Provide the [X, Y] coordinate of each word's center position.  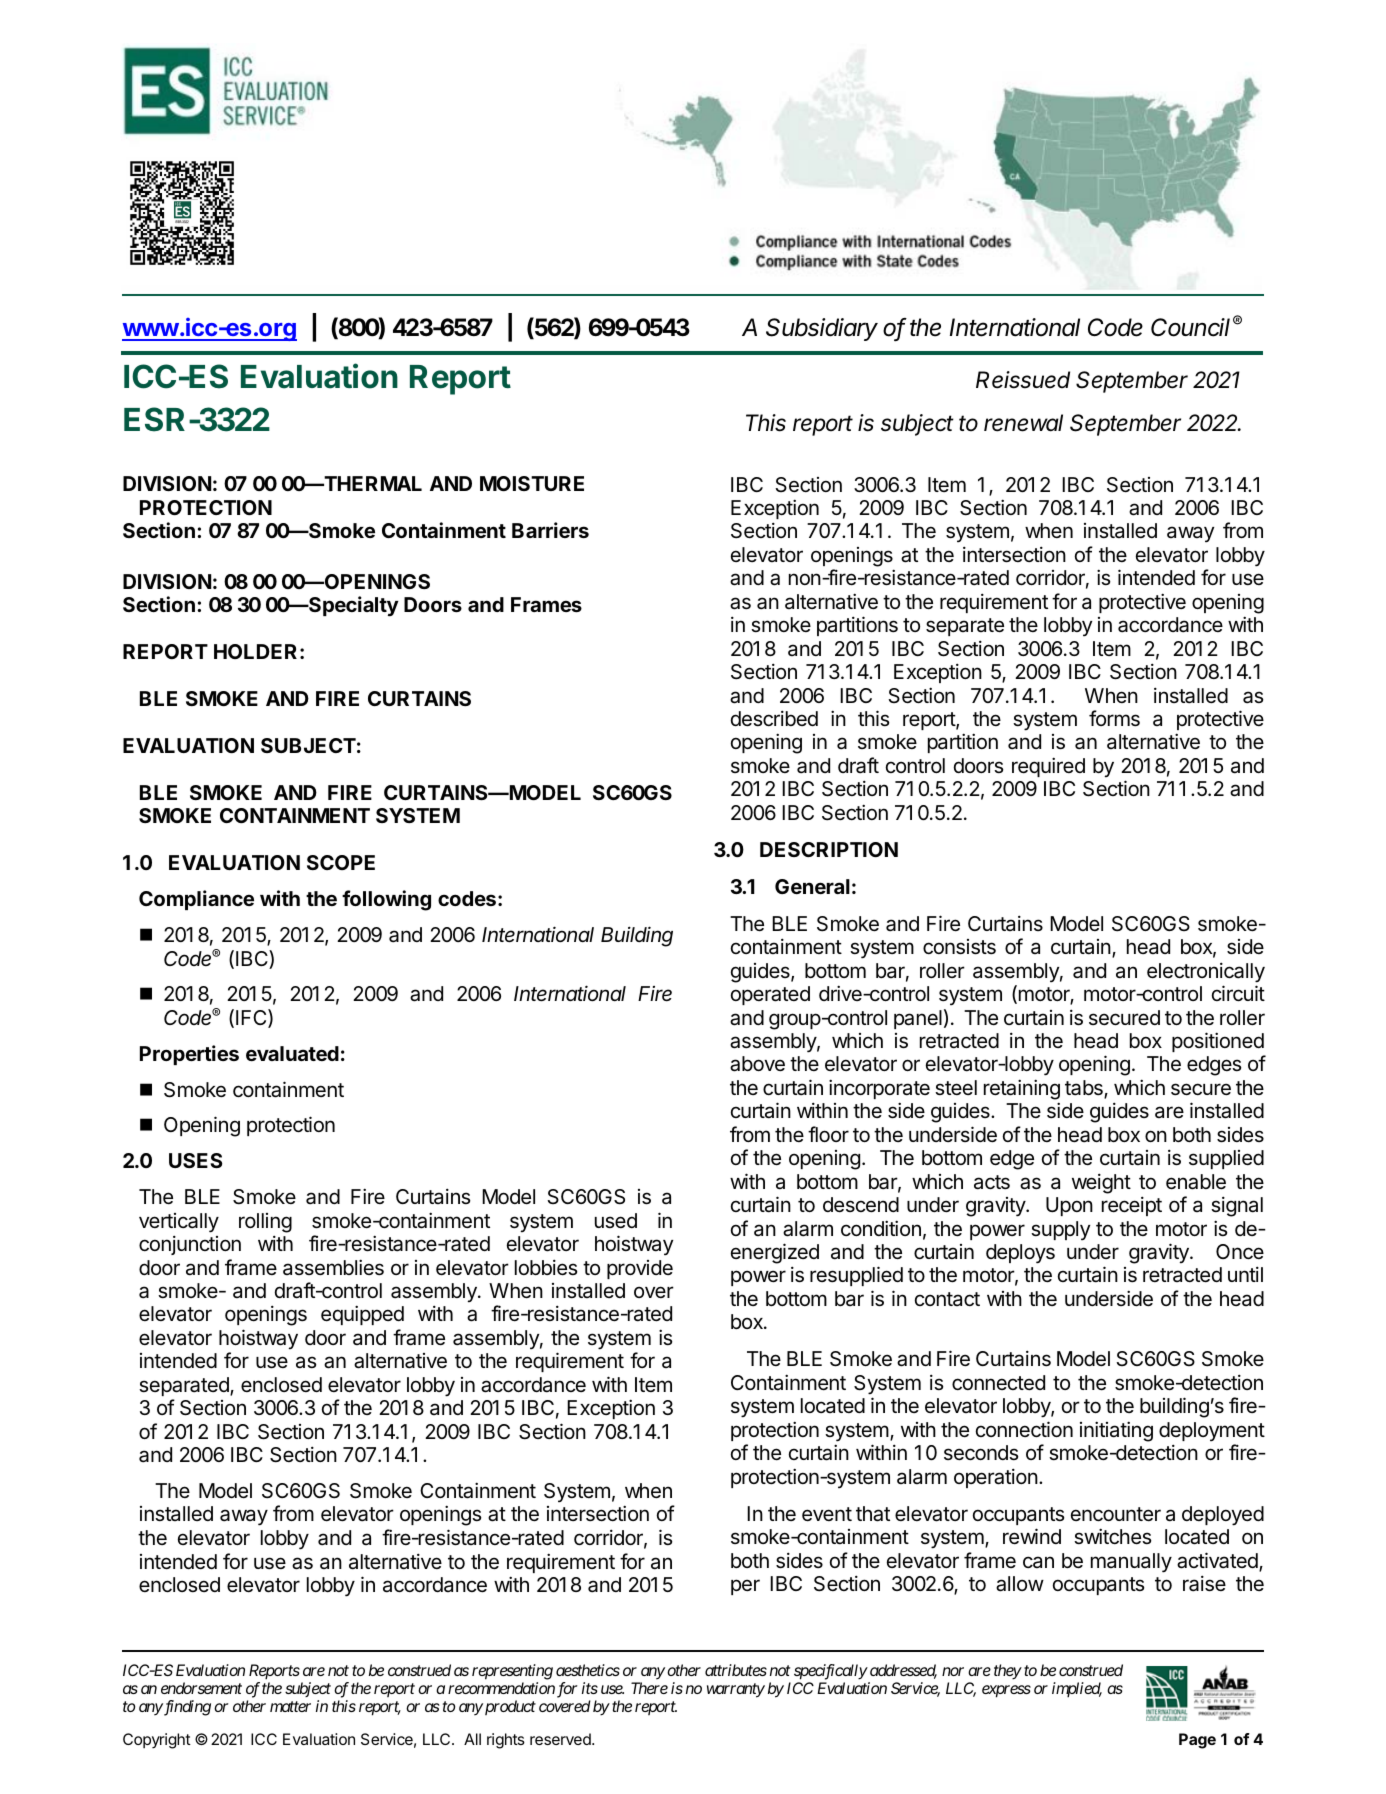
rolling [265, 1223]
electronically [1206, 972]
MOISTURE [532, 483]
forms [1114, 718]
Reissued [1023, 380]
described [774, 718]
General [812, 886]
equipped [362, 1315]
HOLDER [255, 651]
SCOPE [341, 862]
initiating [1116, 1431]
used [616, 1221]
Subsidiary [822, 329]
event [827, 1514]
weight [1101, 1183]
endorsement [201, 1688]
